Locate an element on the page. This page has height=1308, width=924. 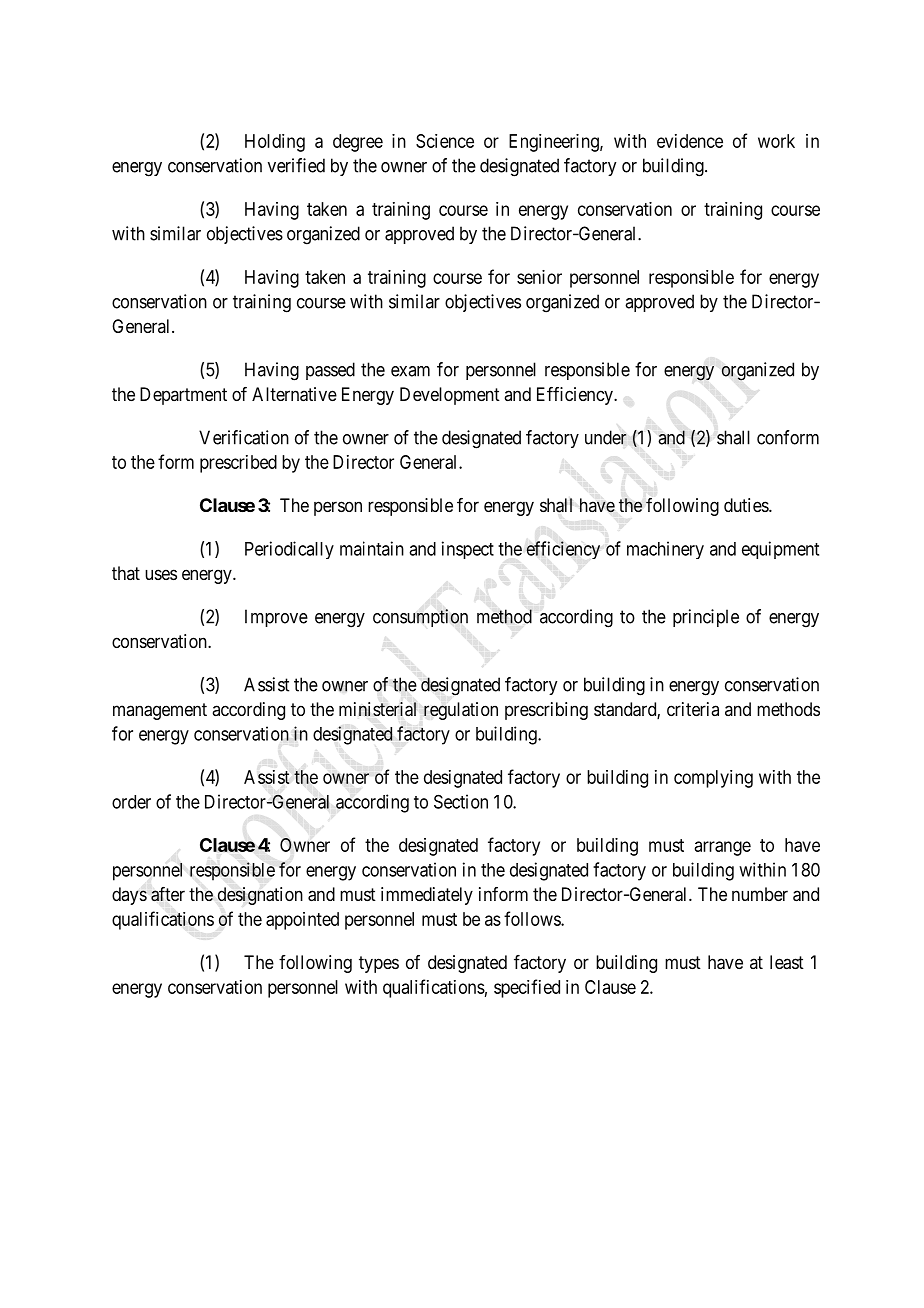
after is located at coordinates (168, 894).
